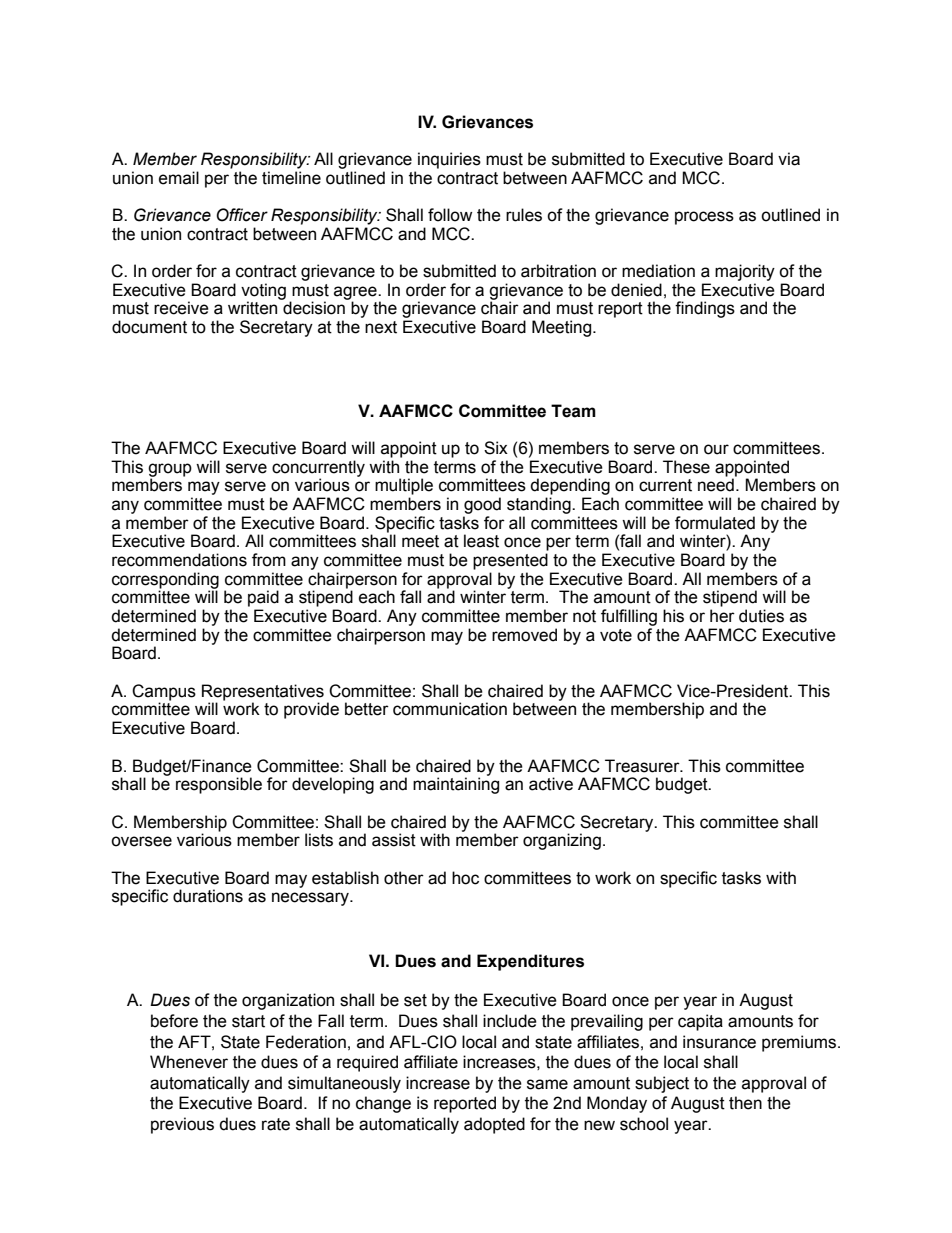 This screenshot has width=952, height=1233. Describe the element at coordinates (450, 215) in the screenshot. I see `follow` at that location.
